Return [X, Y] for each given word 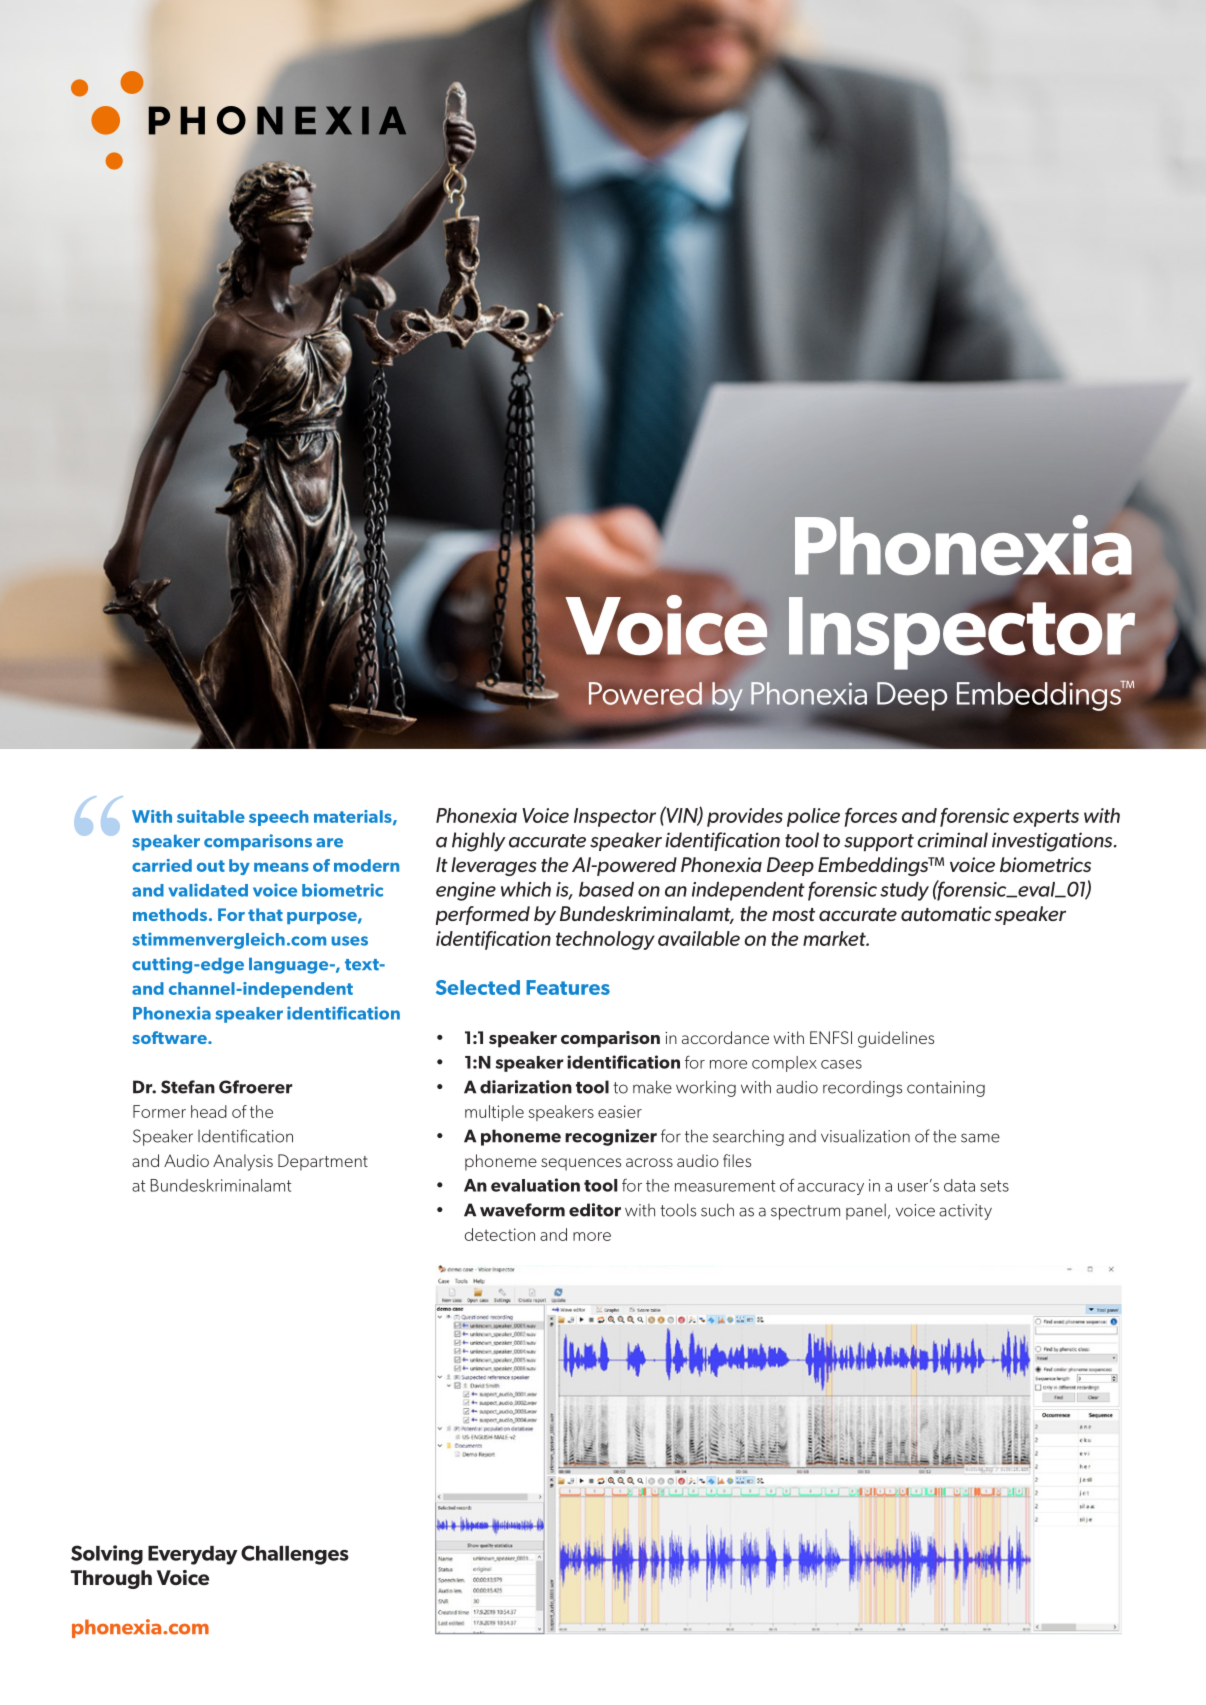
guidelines [896, 1039]
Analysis [243, 1162]
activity [965, 1212]
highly [479, 842]
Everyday [193, 1555]
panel [866, 1212]
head [209, 1111]
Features [568, 987]
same [980, 1138]
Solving [107, 1555]
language [290, 966]
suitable [211, 816]
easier [620, 1111]
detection [499, 1234]
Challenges [295, 1555]
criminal [952, 840]
